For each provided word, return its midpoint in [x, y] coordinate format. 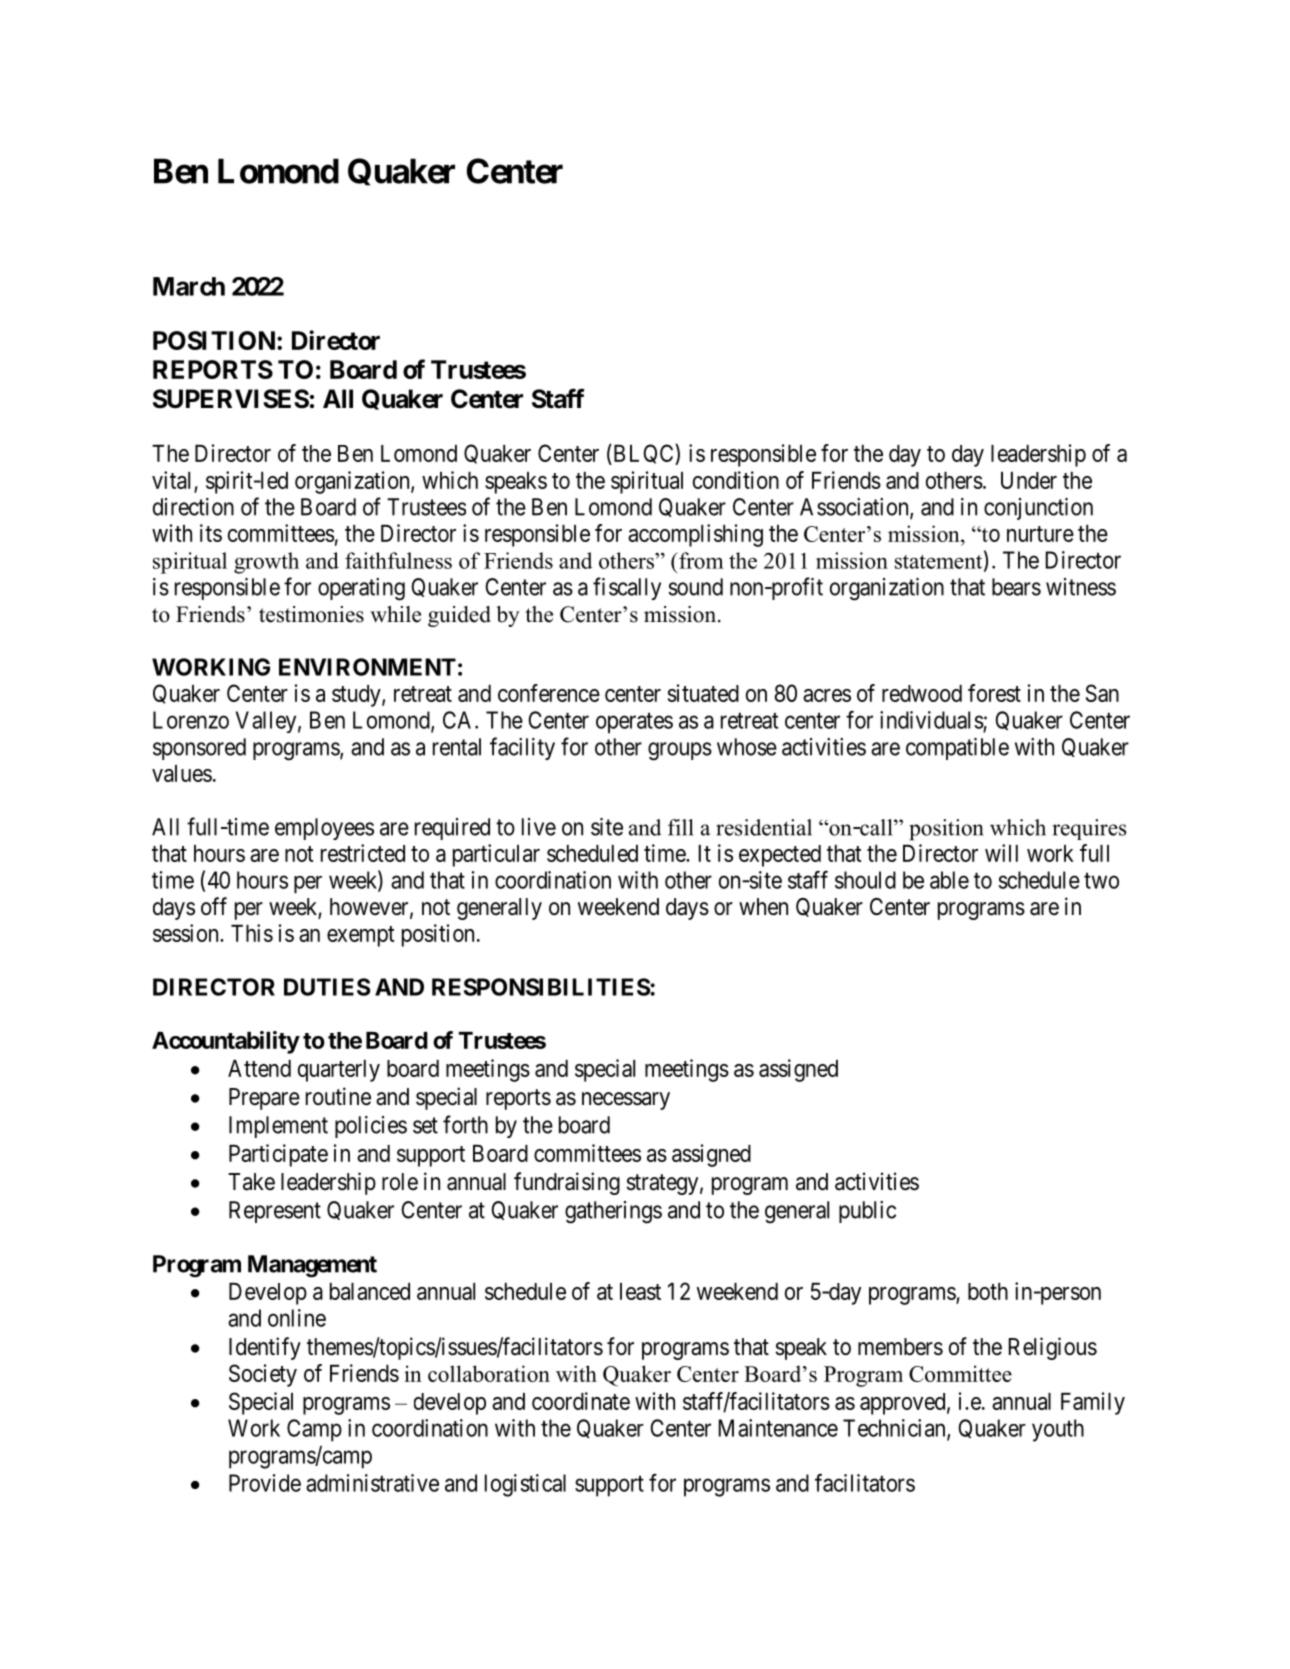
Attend [259, 1068]
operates [634, 723]
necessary [626, 1101]
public [867, 1212]
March [189, 286]
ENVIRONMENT [367, 667]
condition [736, 480]
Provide [265, 1483]
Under [1029, 480]
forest [994, 693]
